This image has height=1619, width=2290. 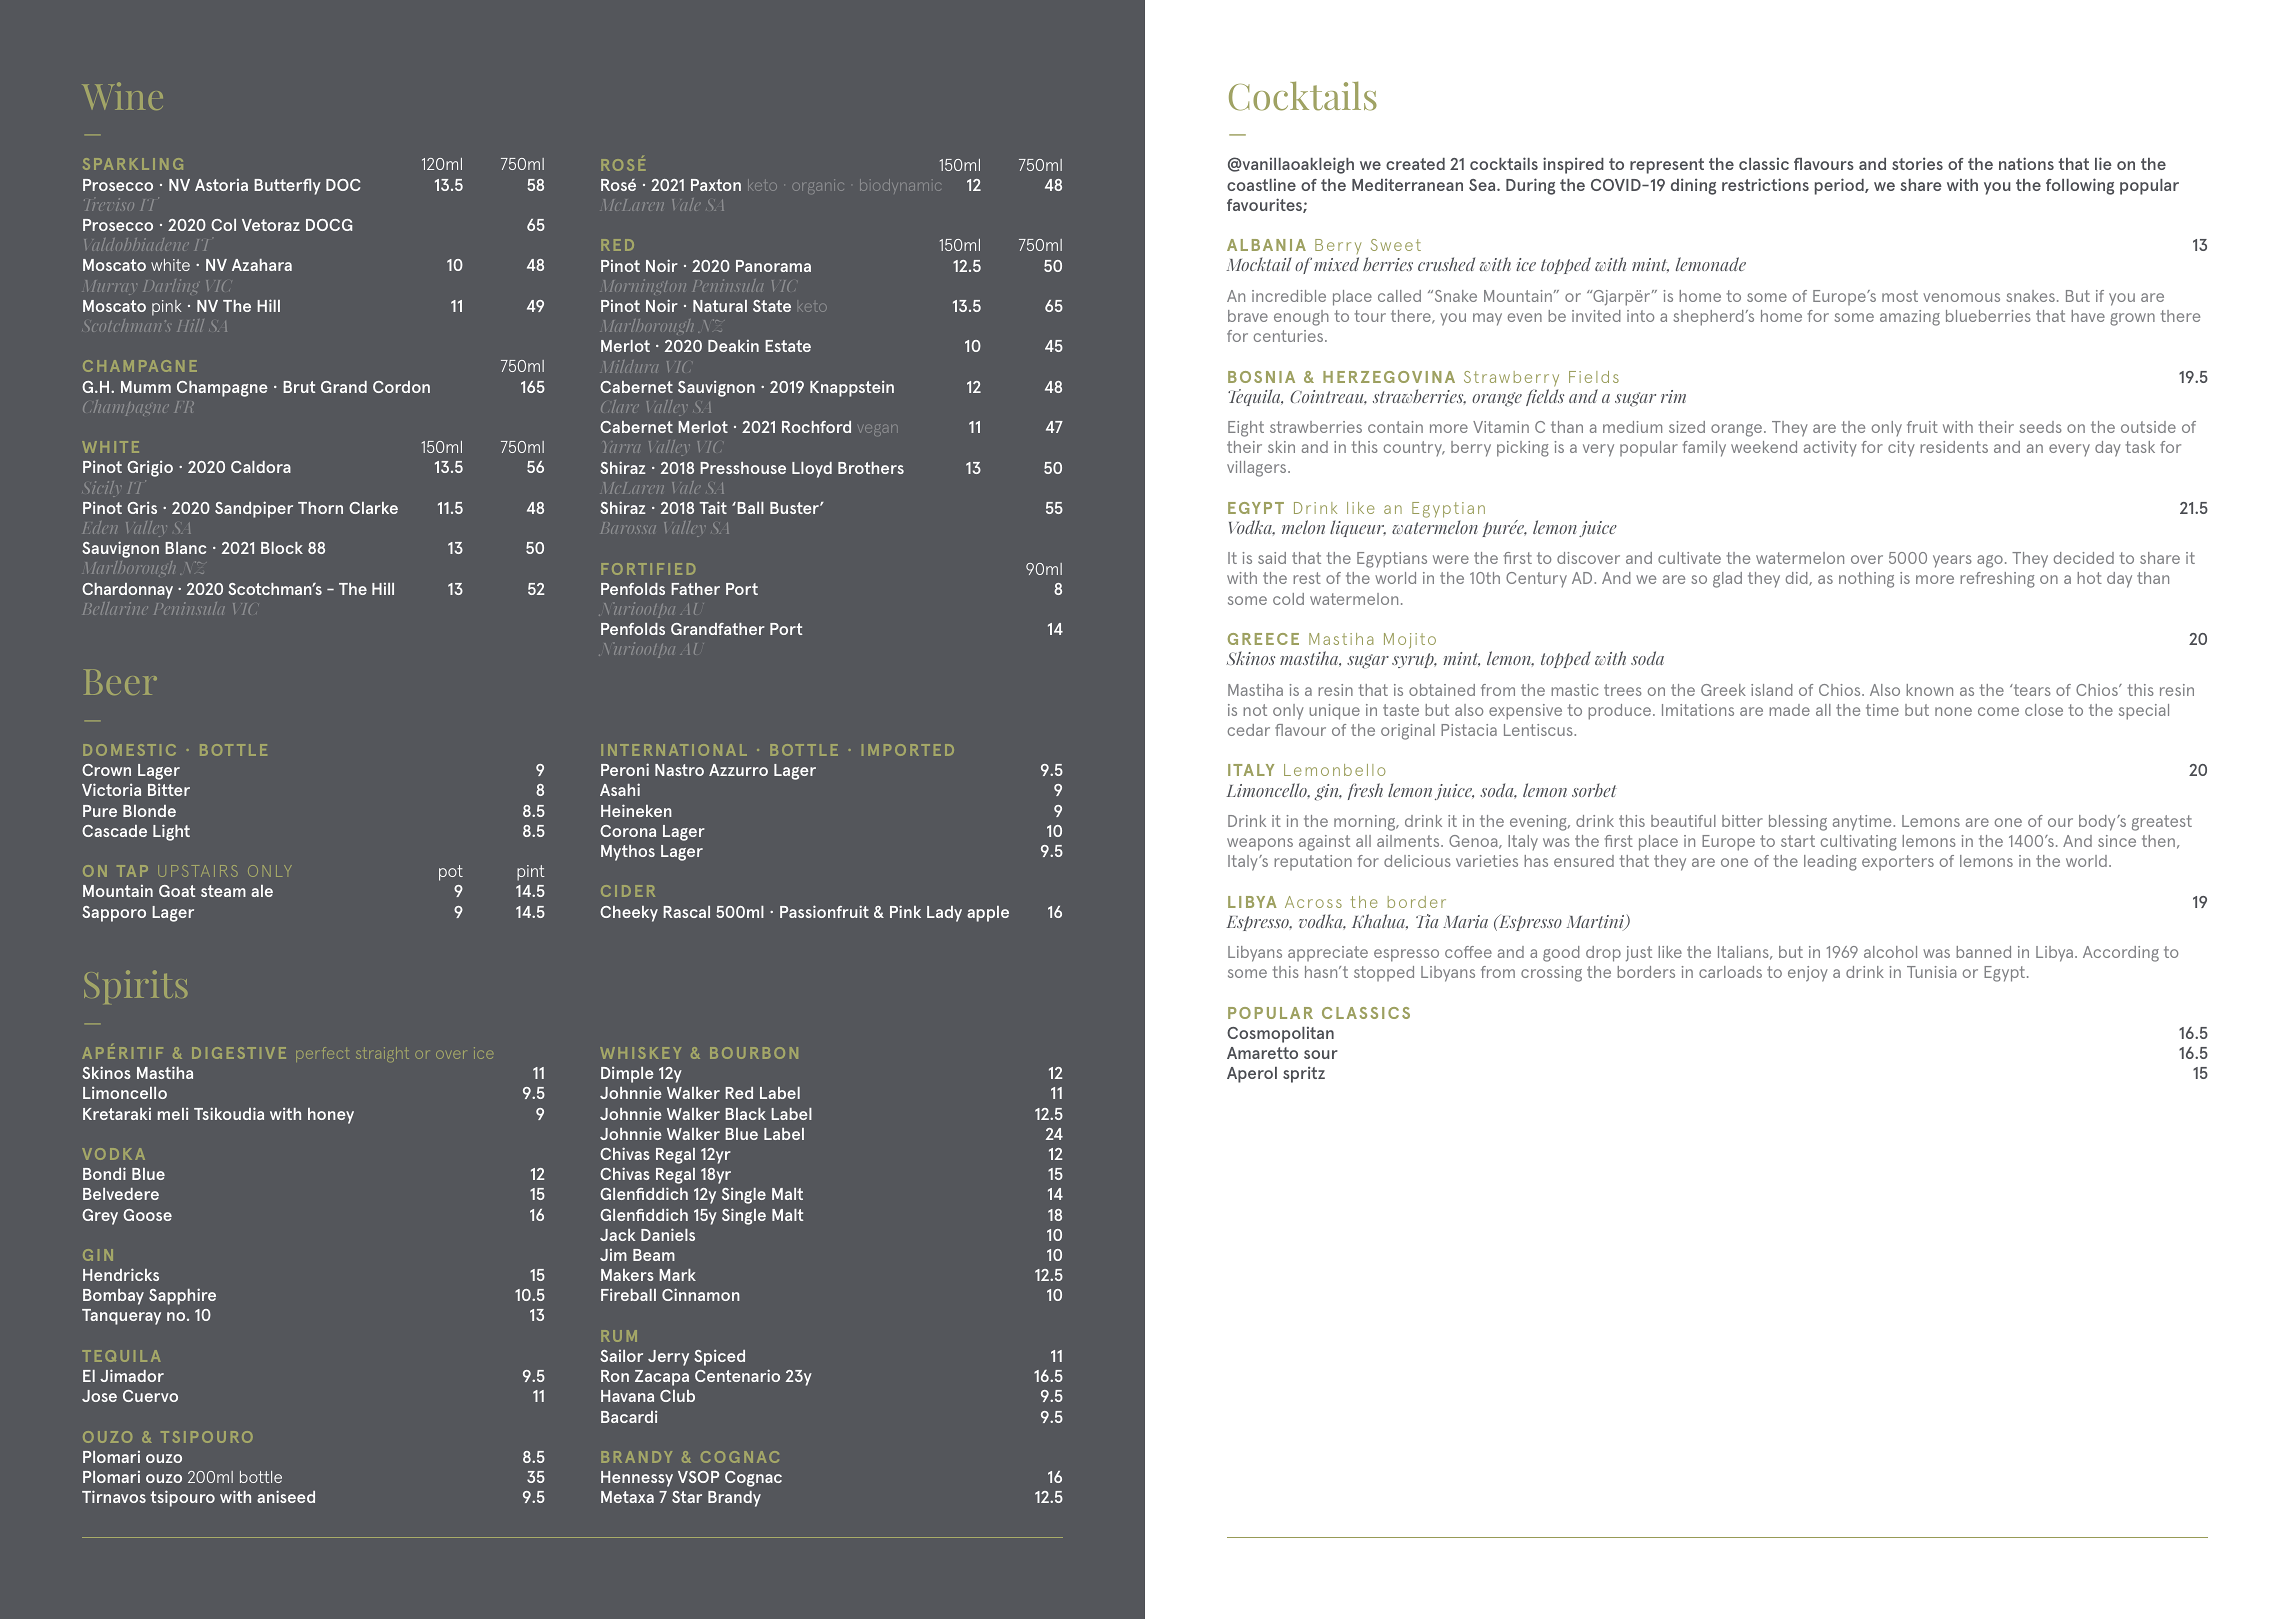 I want to click on Tunisia, so click(x=1931, y=972).
